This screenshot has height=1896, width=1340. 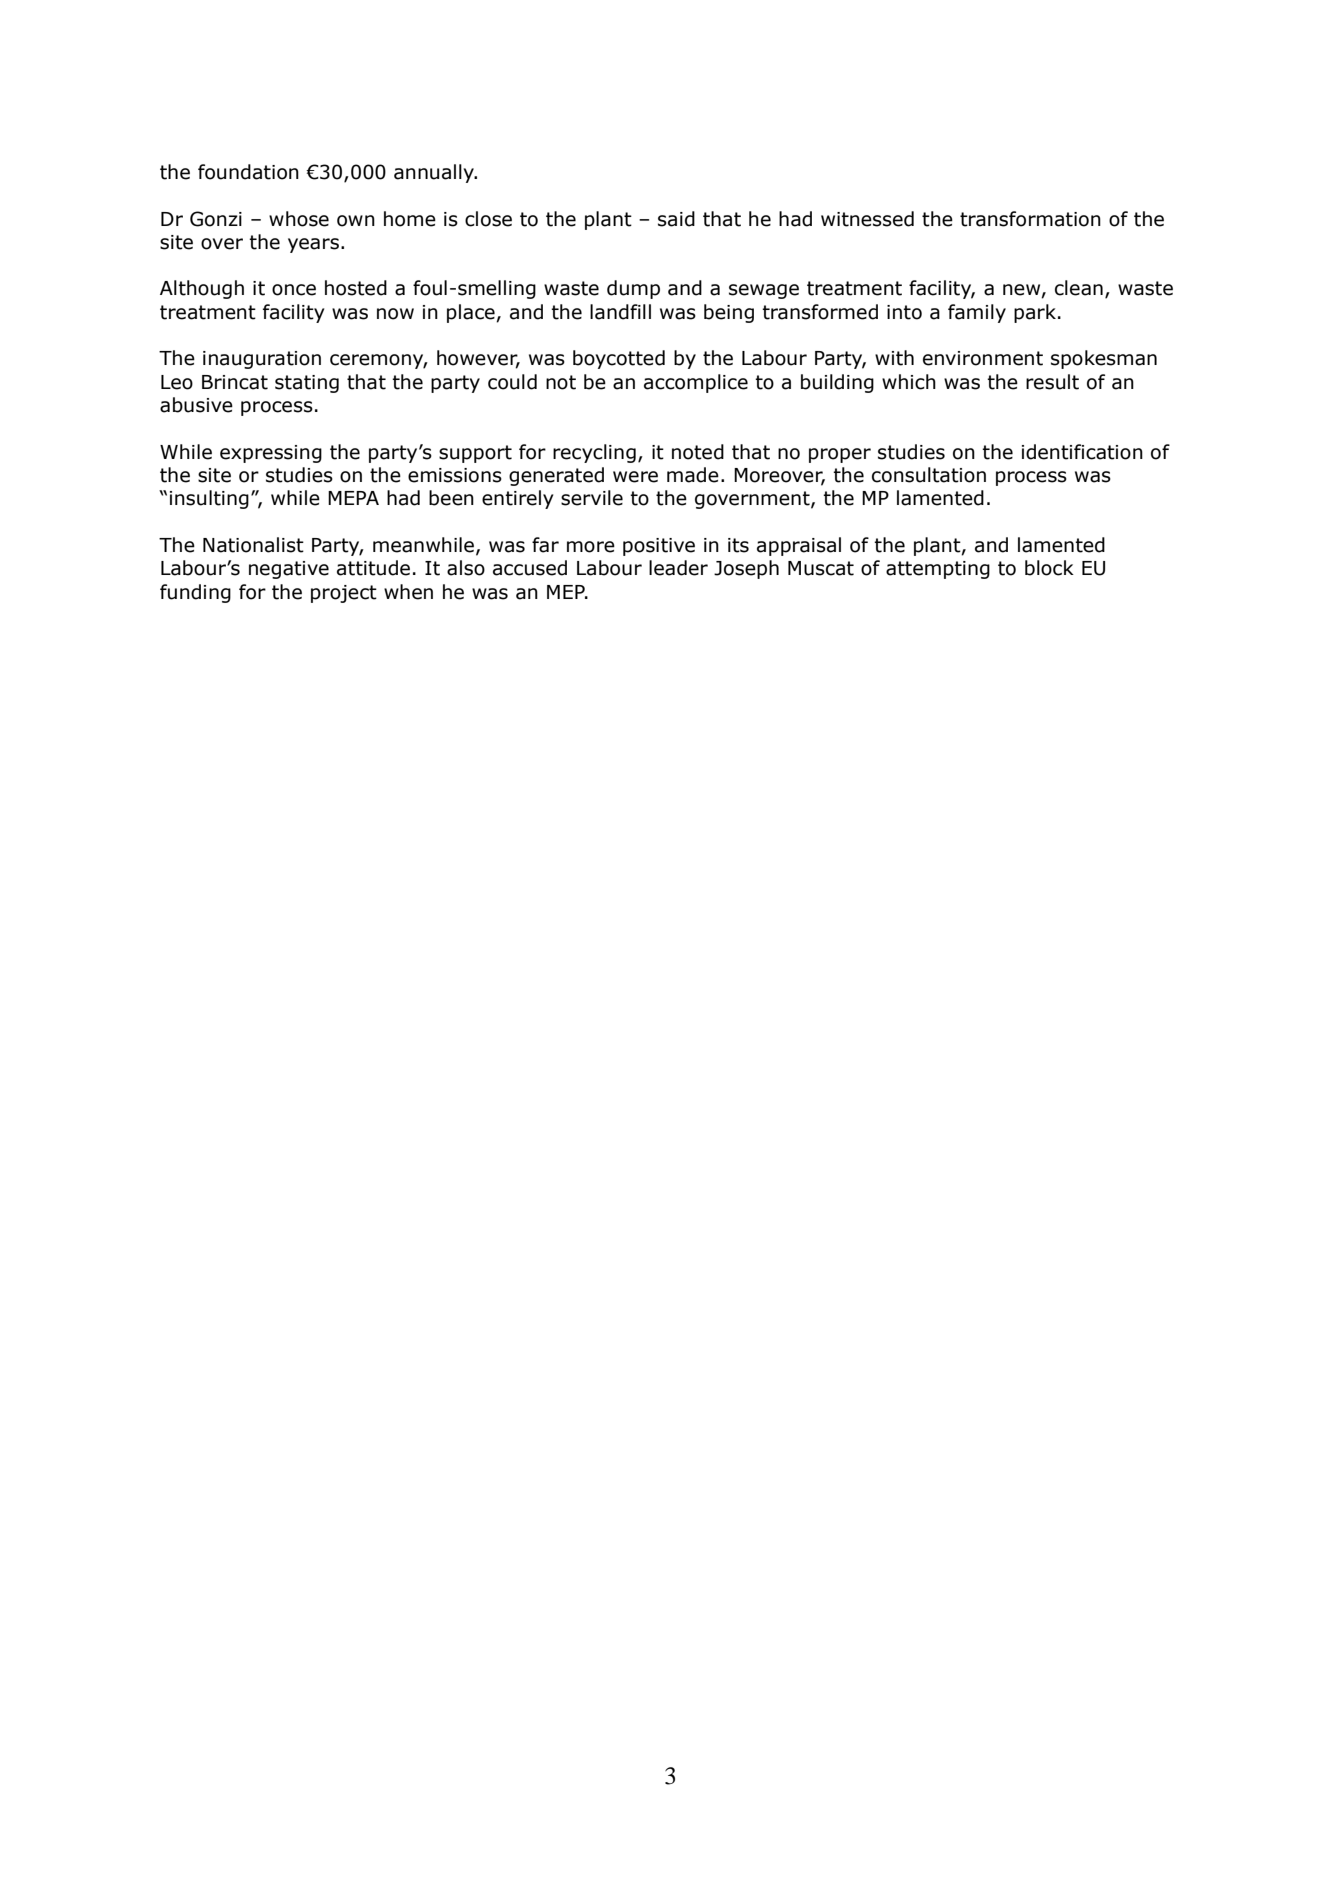 What do you see at coordinates (1079, 288) in the screenshot?
I see `clean` at bounding box center [1079, 288].
